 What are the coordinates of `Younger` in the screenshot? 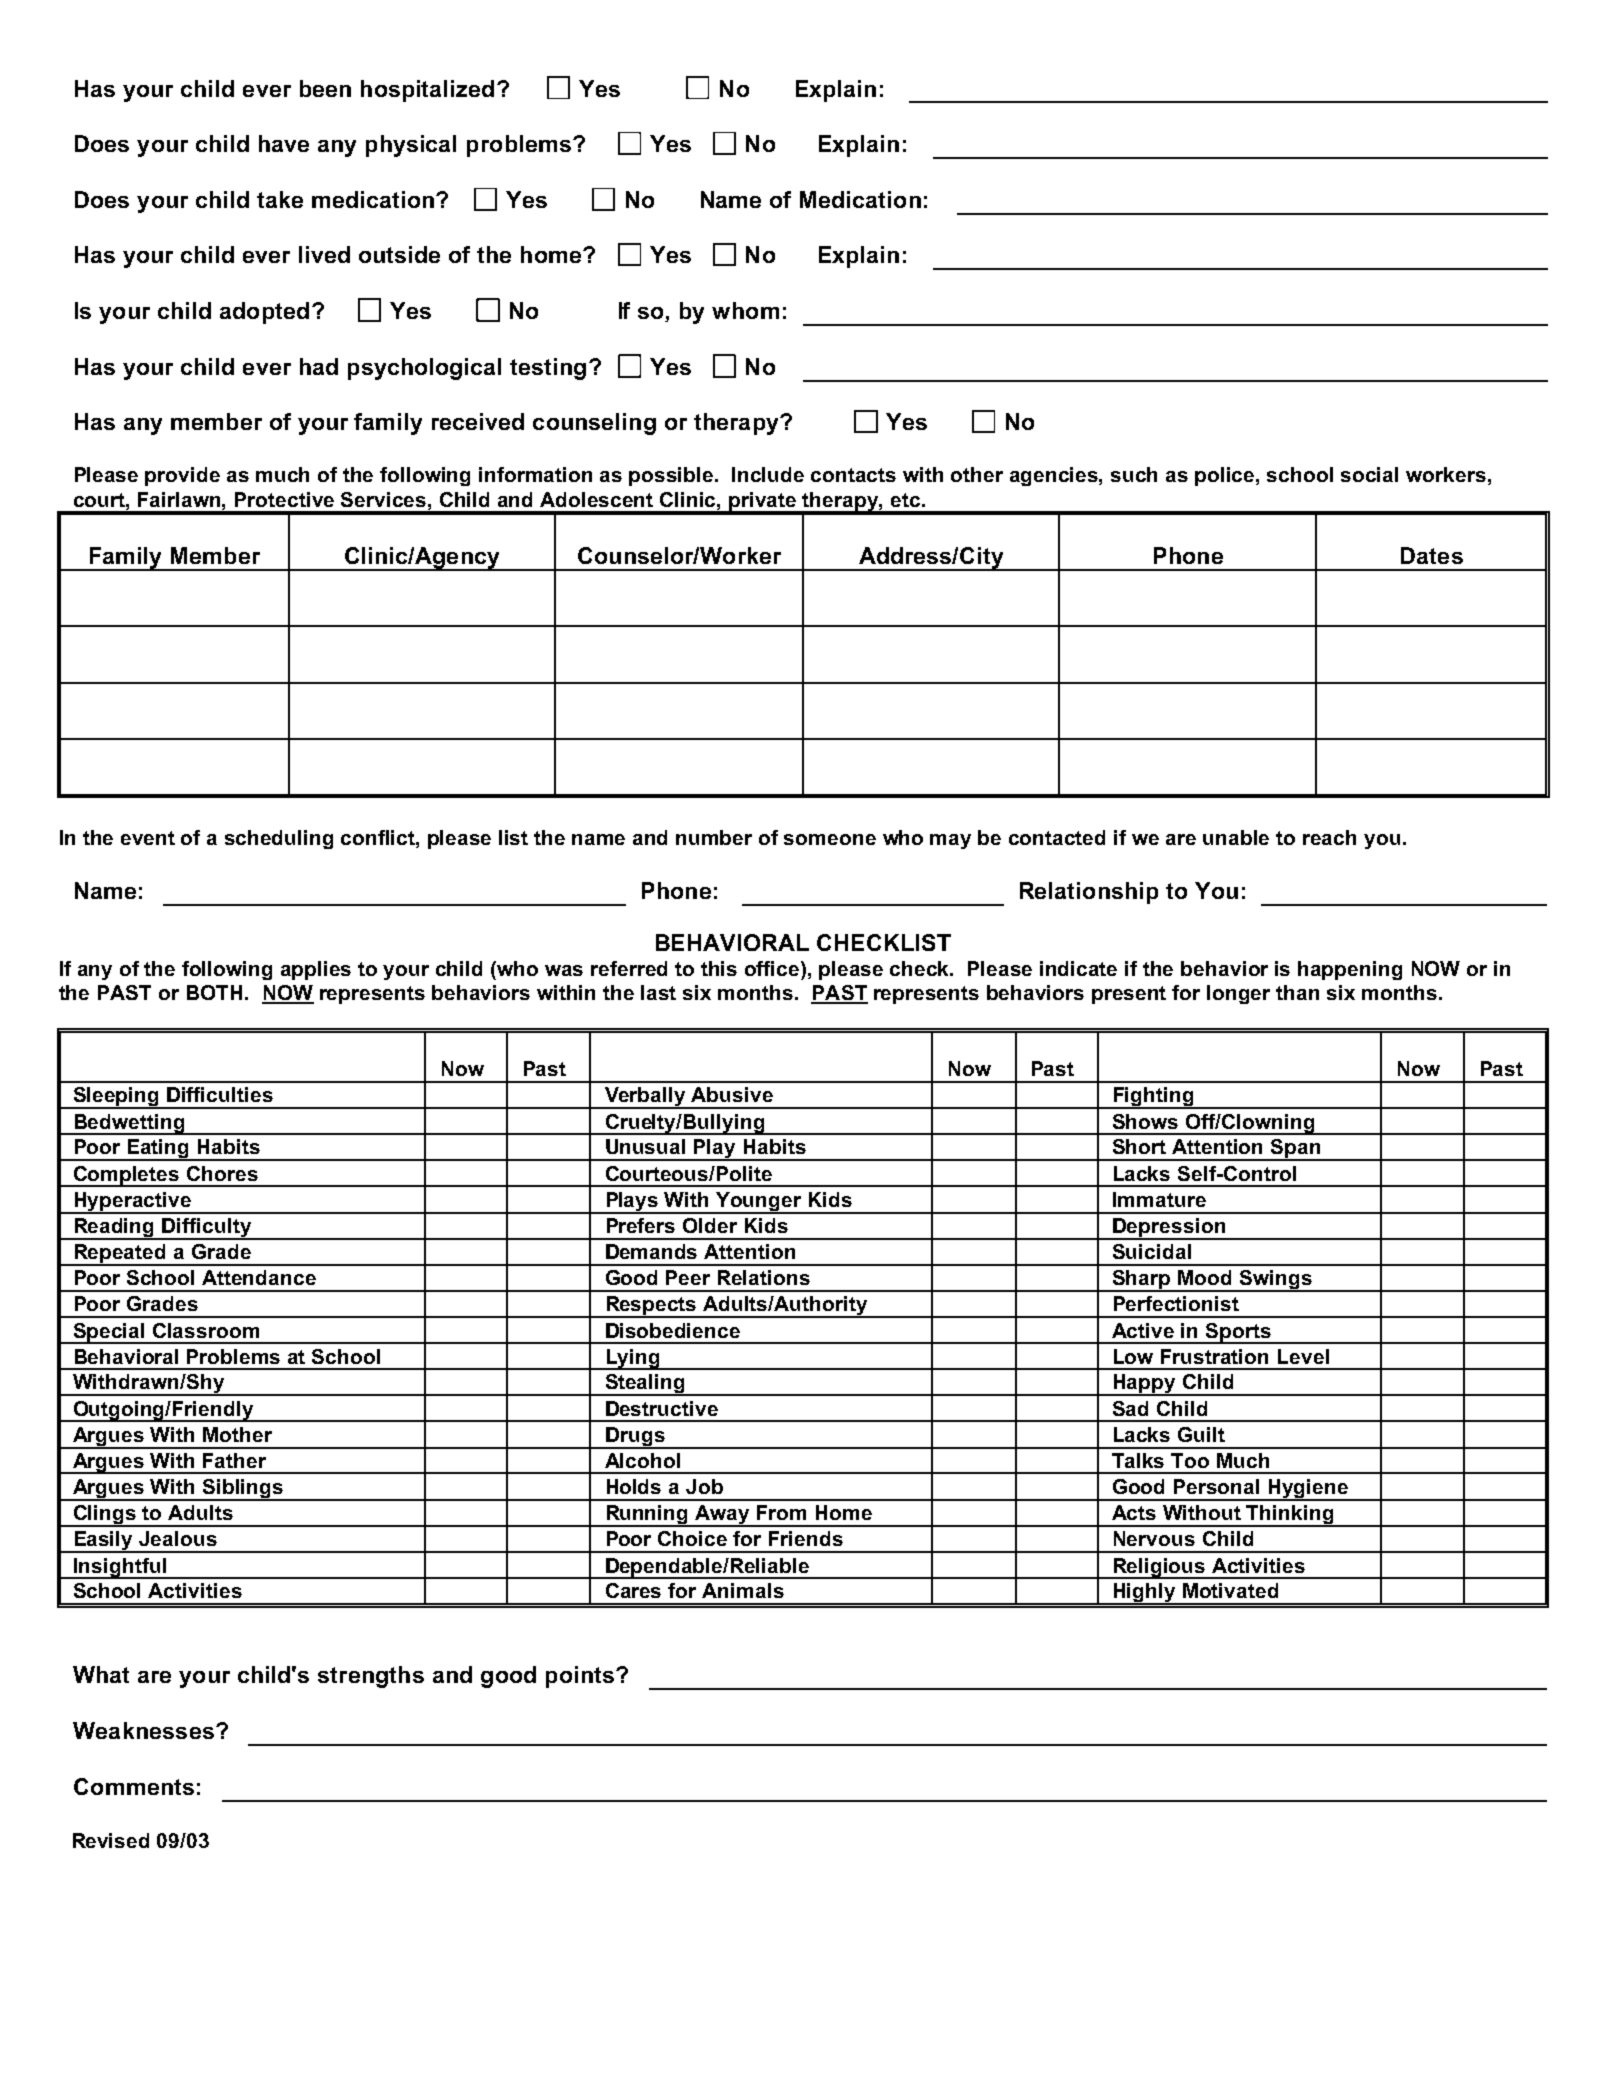 It's located at (759, 1203).
